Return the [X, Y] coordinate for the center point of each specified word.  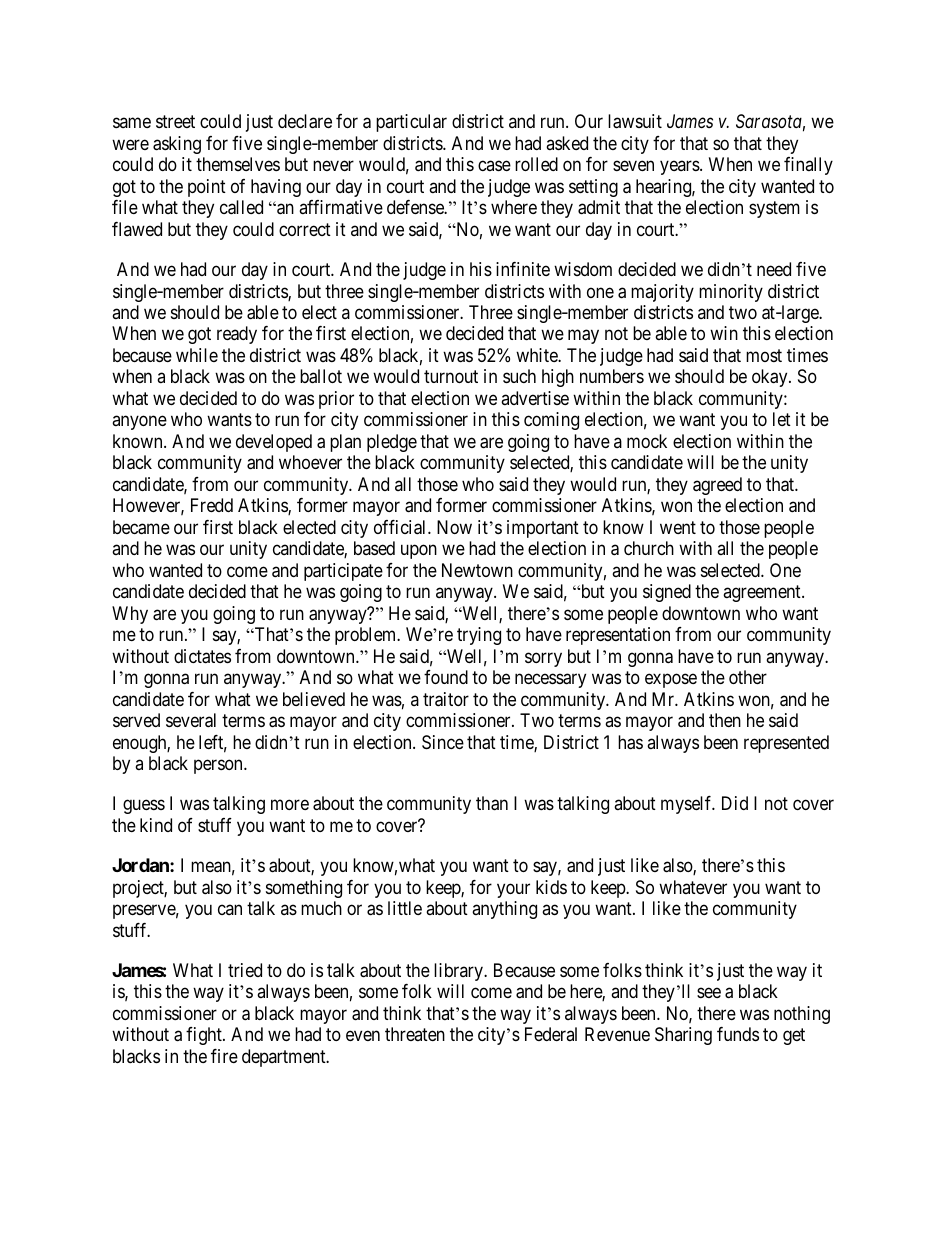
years [680, 168]
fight [205, 1036]
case [494, 166]
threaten [415, 1034]
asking [177, 145]
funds [738, 1034]
